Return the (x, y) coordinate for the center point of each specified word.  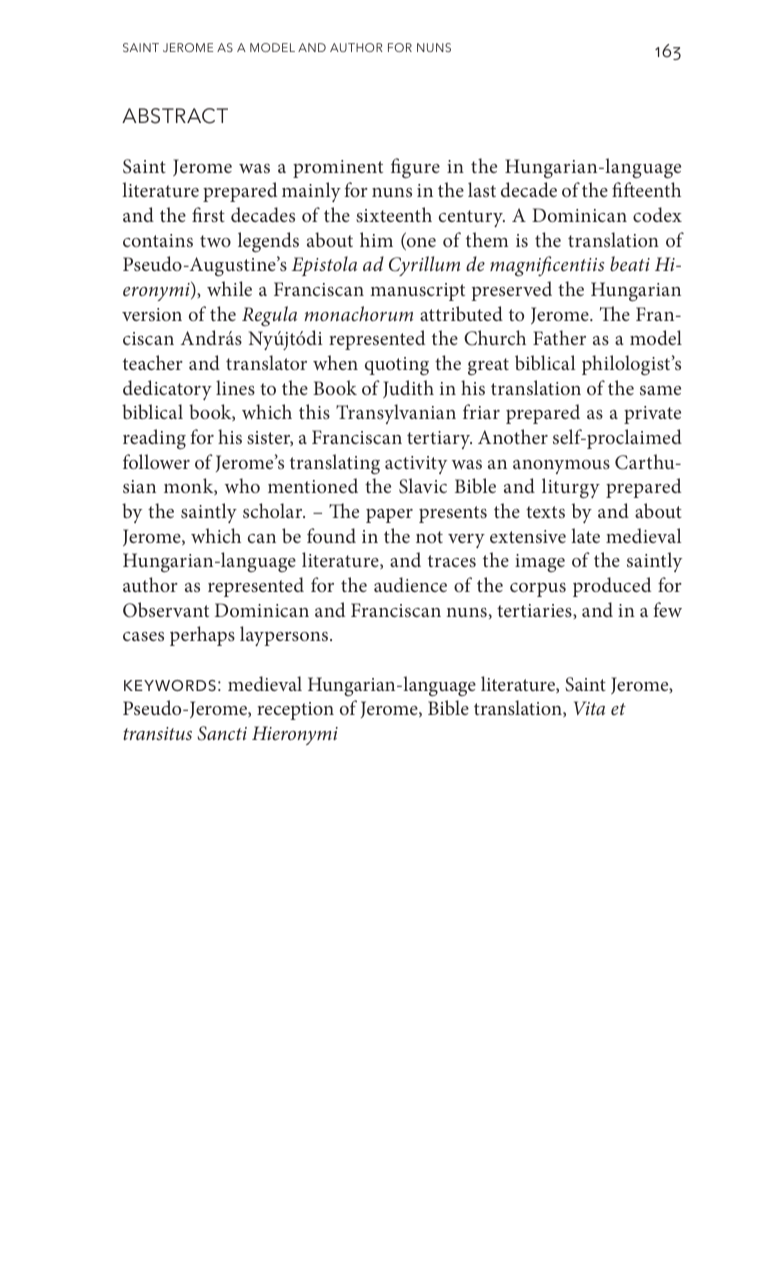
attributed (461, 313)
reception (295, 711)
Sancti (222, 733)
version (152, 314)
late (585, 535)
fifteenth (646, 189)
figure (415, 168)
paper (389, 515)
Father (559, 337)
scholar (274, 510)
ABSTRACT (175, 116)
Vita (589, 708)
